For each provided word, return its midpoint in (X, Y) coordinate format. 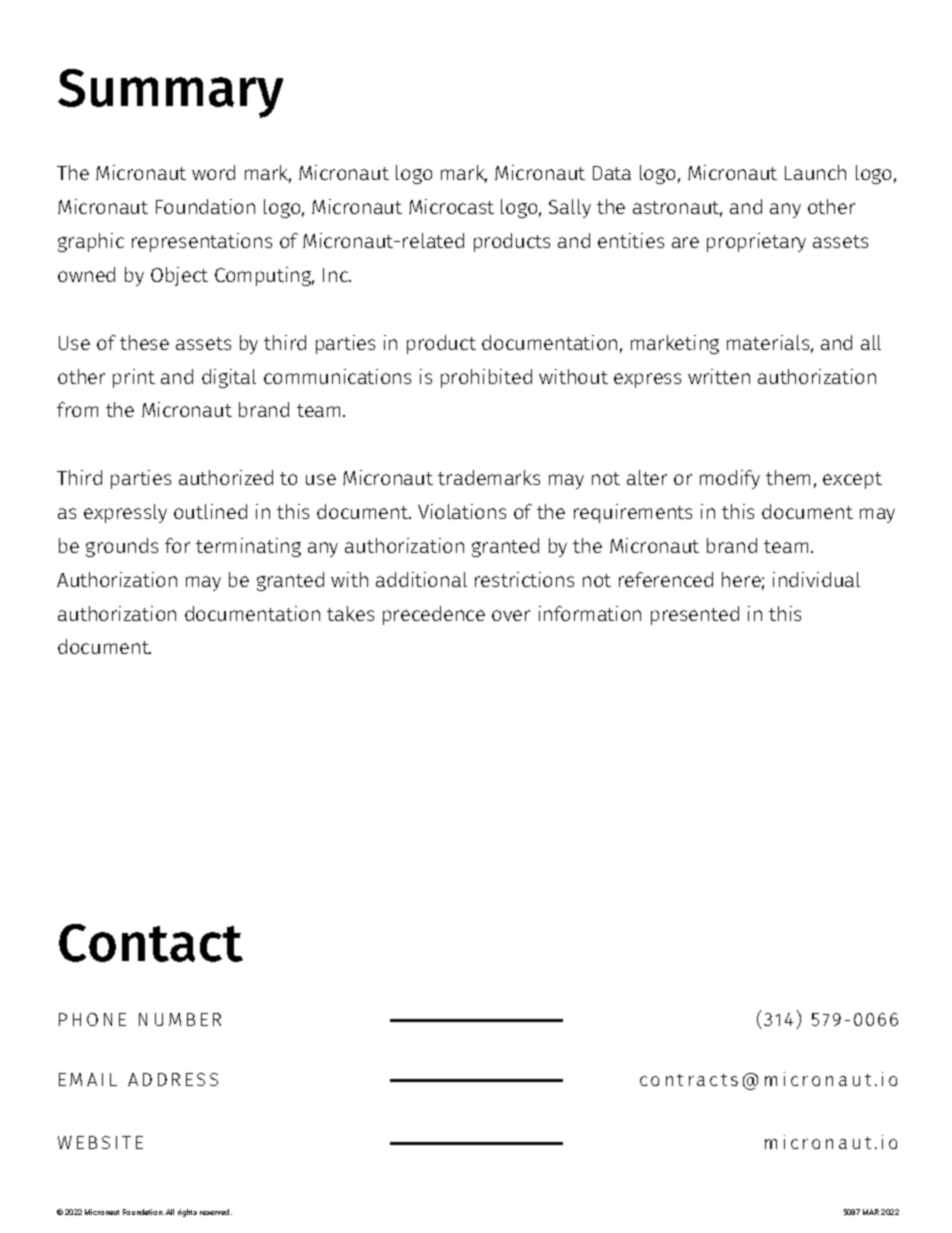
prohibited (486, 378)
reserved (216, 1212)
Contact (151, 943)
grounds (122, 547)
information (590, 613)
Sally (570, 208)
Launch (815, 172)
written (719, 376)
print (134, 378)
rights (187, 1213)
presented (695, 615)
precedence (434, 615)
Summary (170, 93)
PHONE (92, 1019)
